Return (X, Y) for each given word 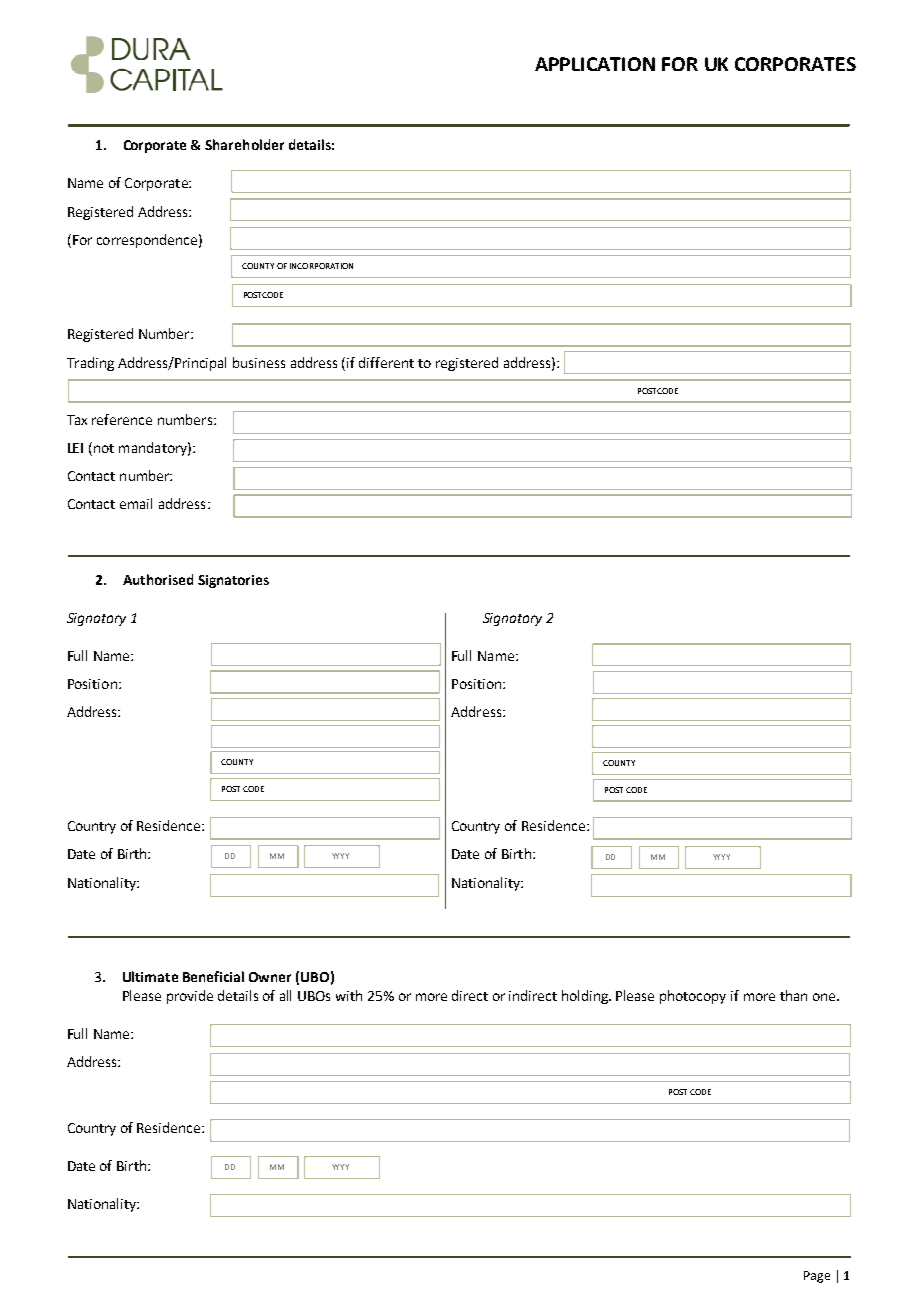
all (285, 995)
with (349, 995)
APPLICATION (595, 64)
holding (586, 997)
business (259, 362)
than (793, 995)
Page (817, 1277)
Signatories (233, 581)
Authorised (158, 579)
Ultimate (150, 976)
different (386, 362)
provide (190, 997)
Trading (90, 364)
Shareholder (244, 144)
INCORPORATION (321, 266)
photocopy (693, 997)
